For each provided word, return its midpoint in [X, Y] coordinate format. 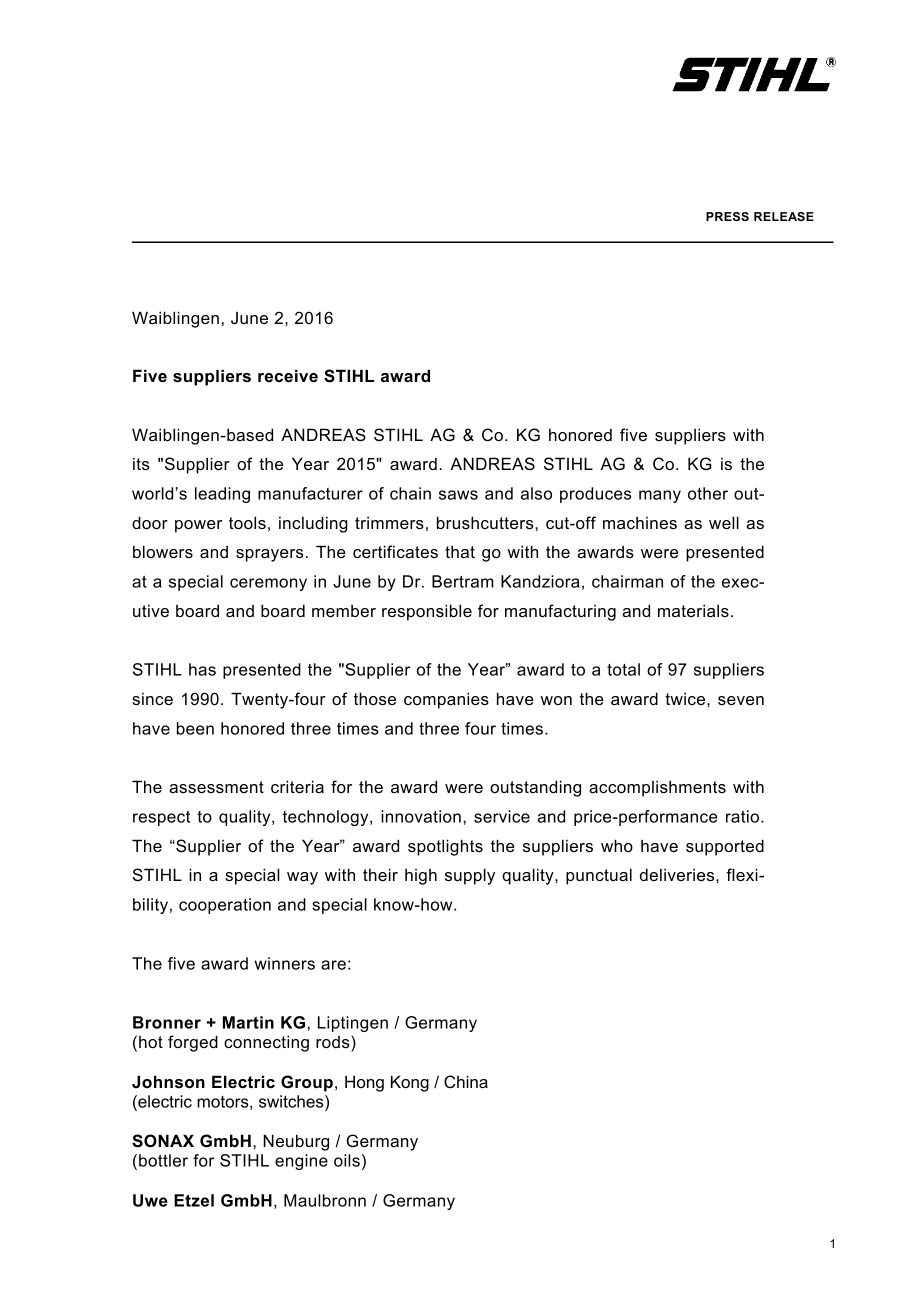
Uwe [150, 1200]
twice [686, 699]
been [195, 728]
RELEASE [784, 216]
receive [288, 375]
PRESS [727, 216]
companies [446, 700]
